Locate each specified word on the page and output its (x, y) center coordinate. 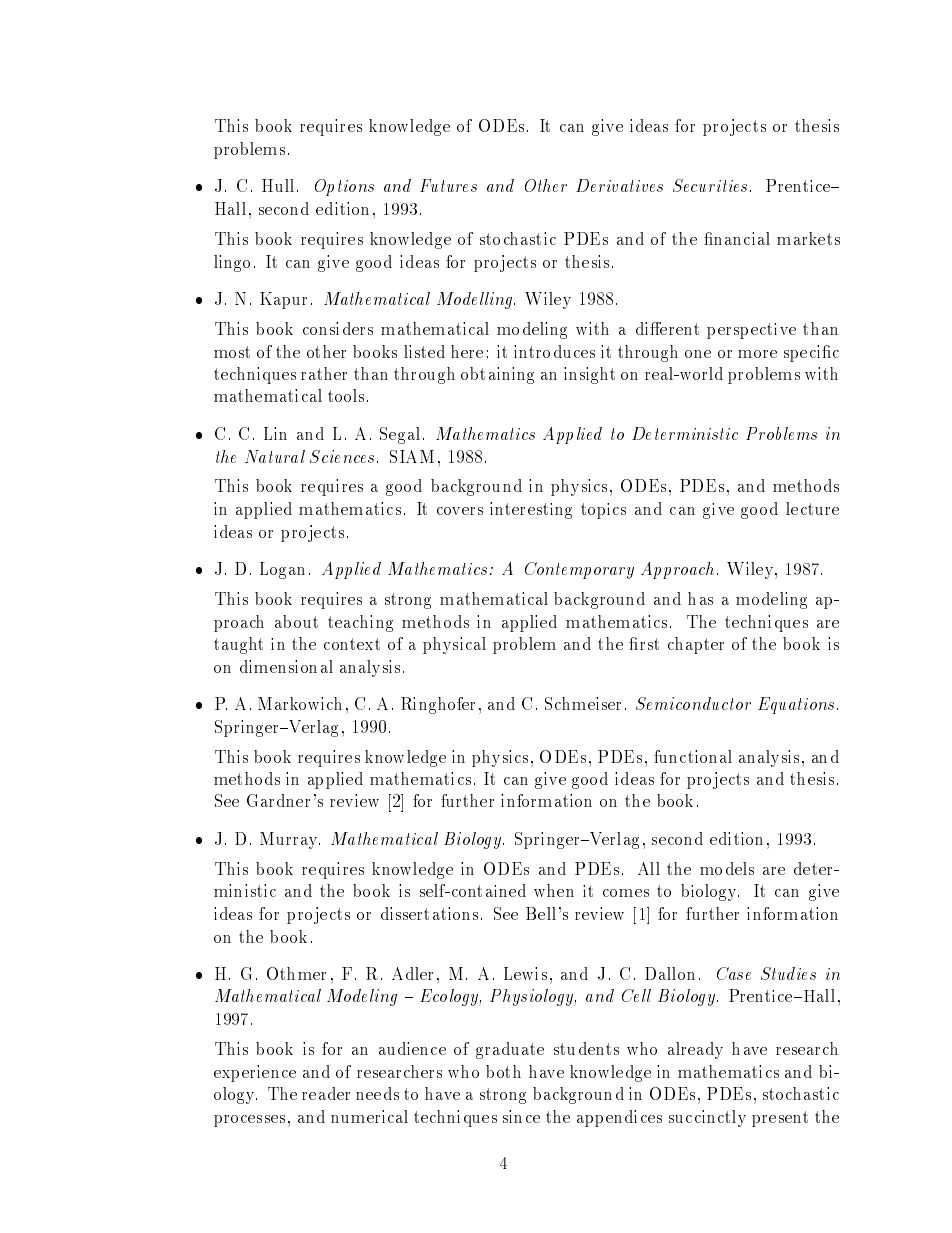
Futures (448, 185)
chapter (696, 645)
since (521, 1116)
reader (326, 1093)
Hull (278, 185)
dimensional (286, 666)
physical (454, 645)
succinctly (707, 1118)
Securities (710, 185)
